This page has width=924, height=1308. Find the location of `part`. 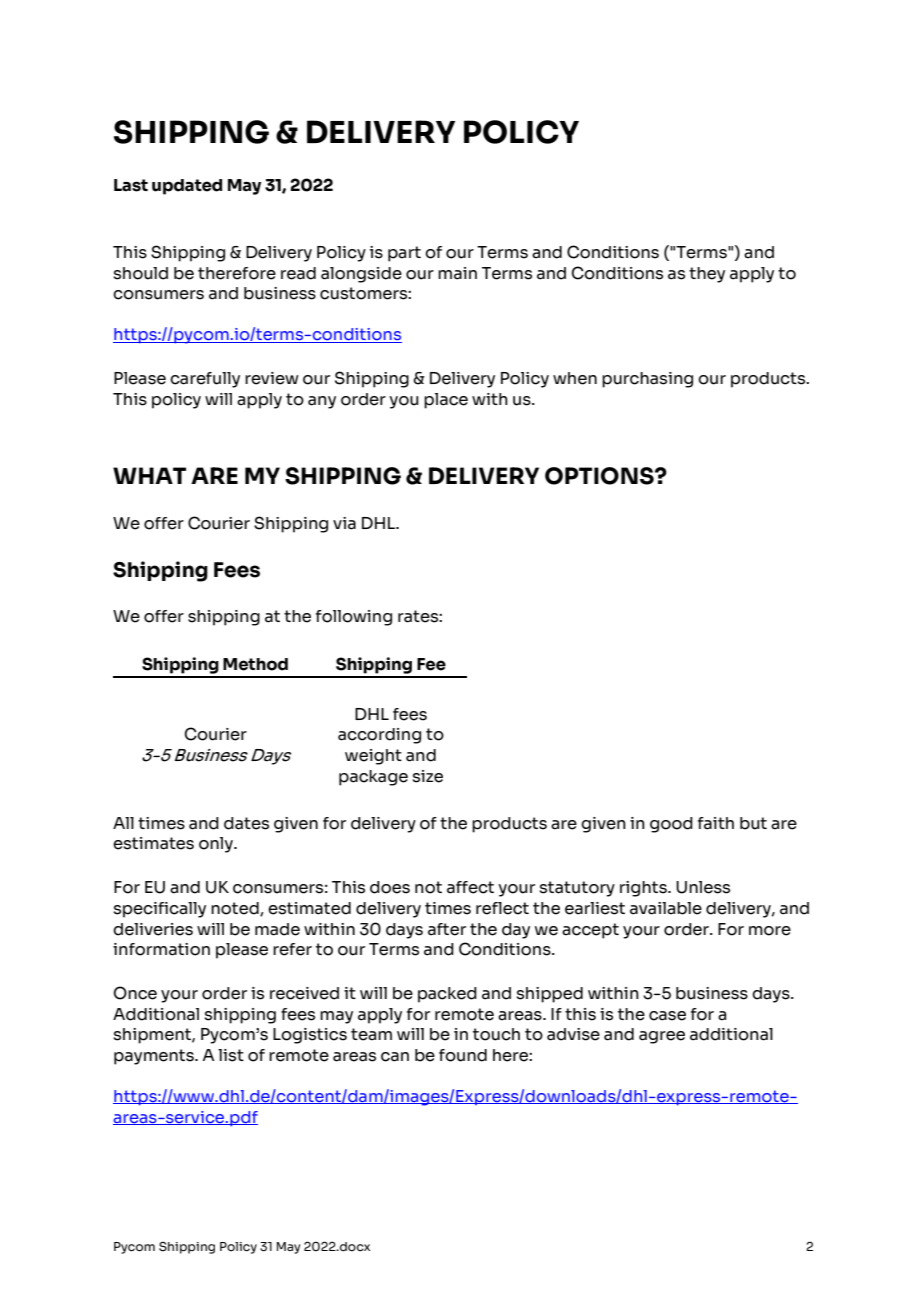

part is located at coordinates (404, 254).
